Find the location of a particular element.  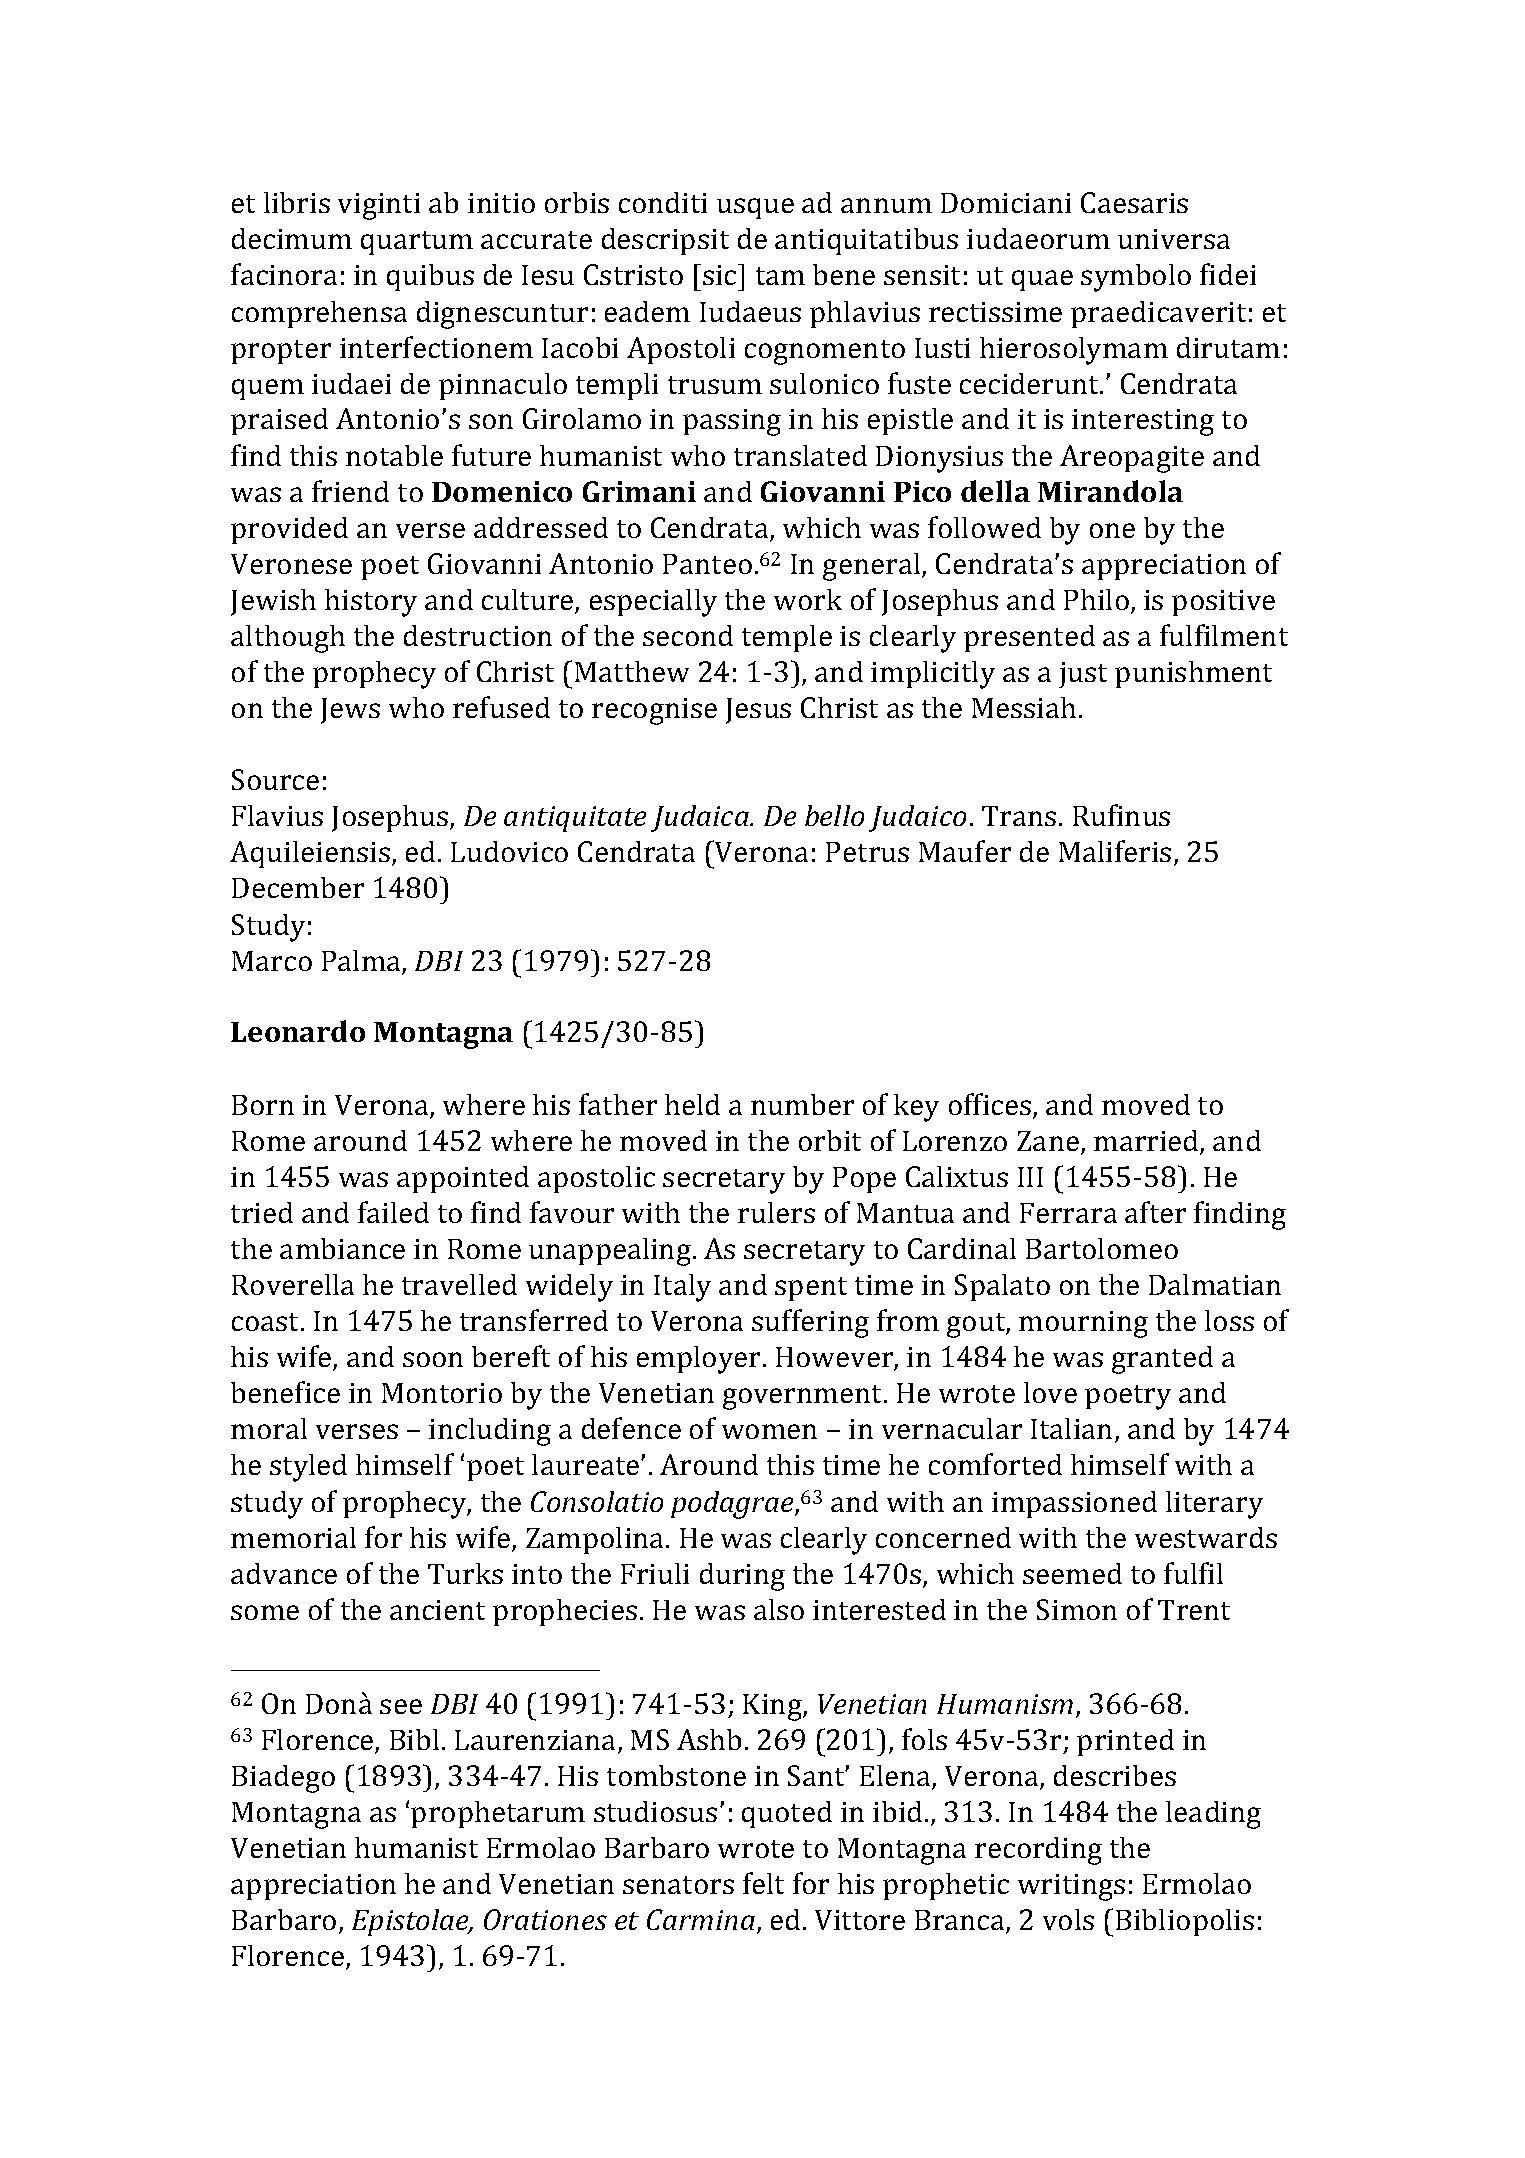

Italian is located at coordinates (1071, 1428).
